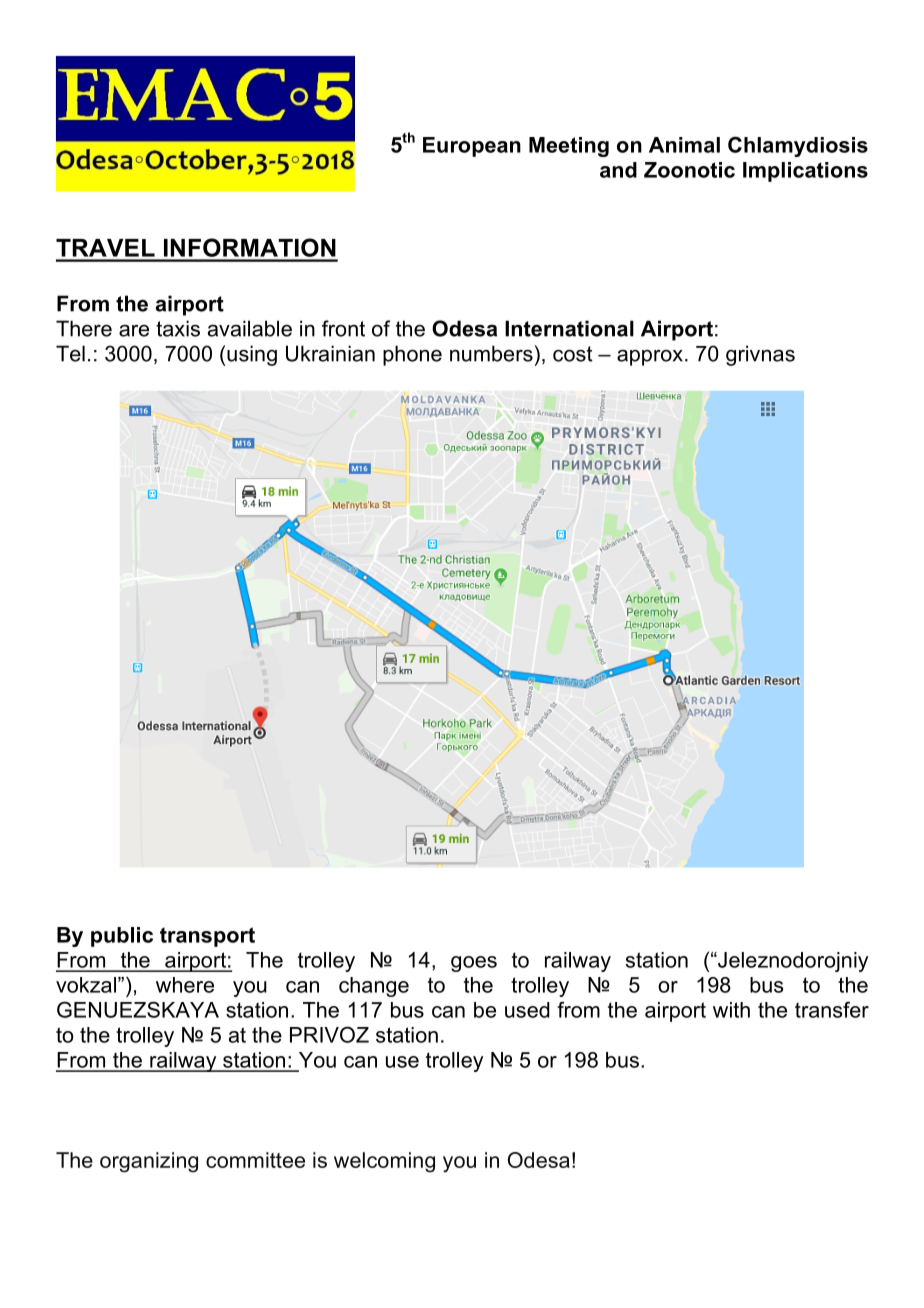 This image has width=924, height=1308. Describe the element at coordinates (207, 937) in the image. I see `transport` at that location.
